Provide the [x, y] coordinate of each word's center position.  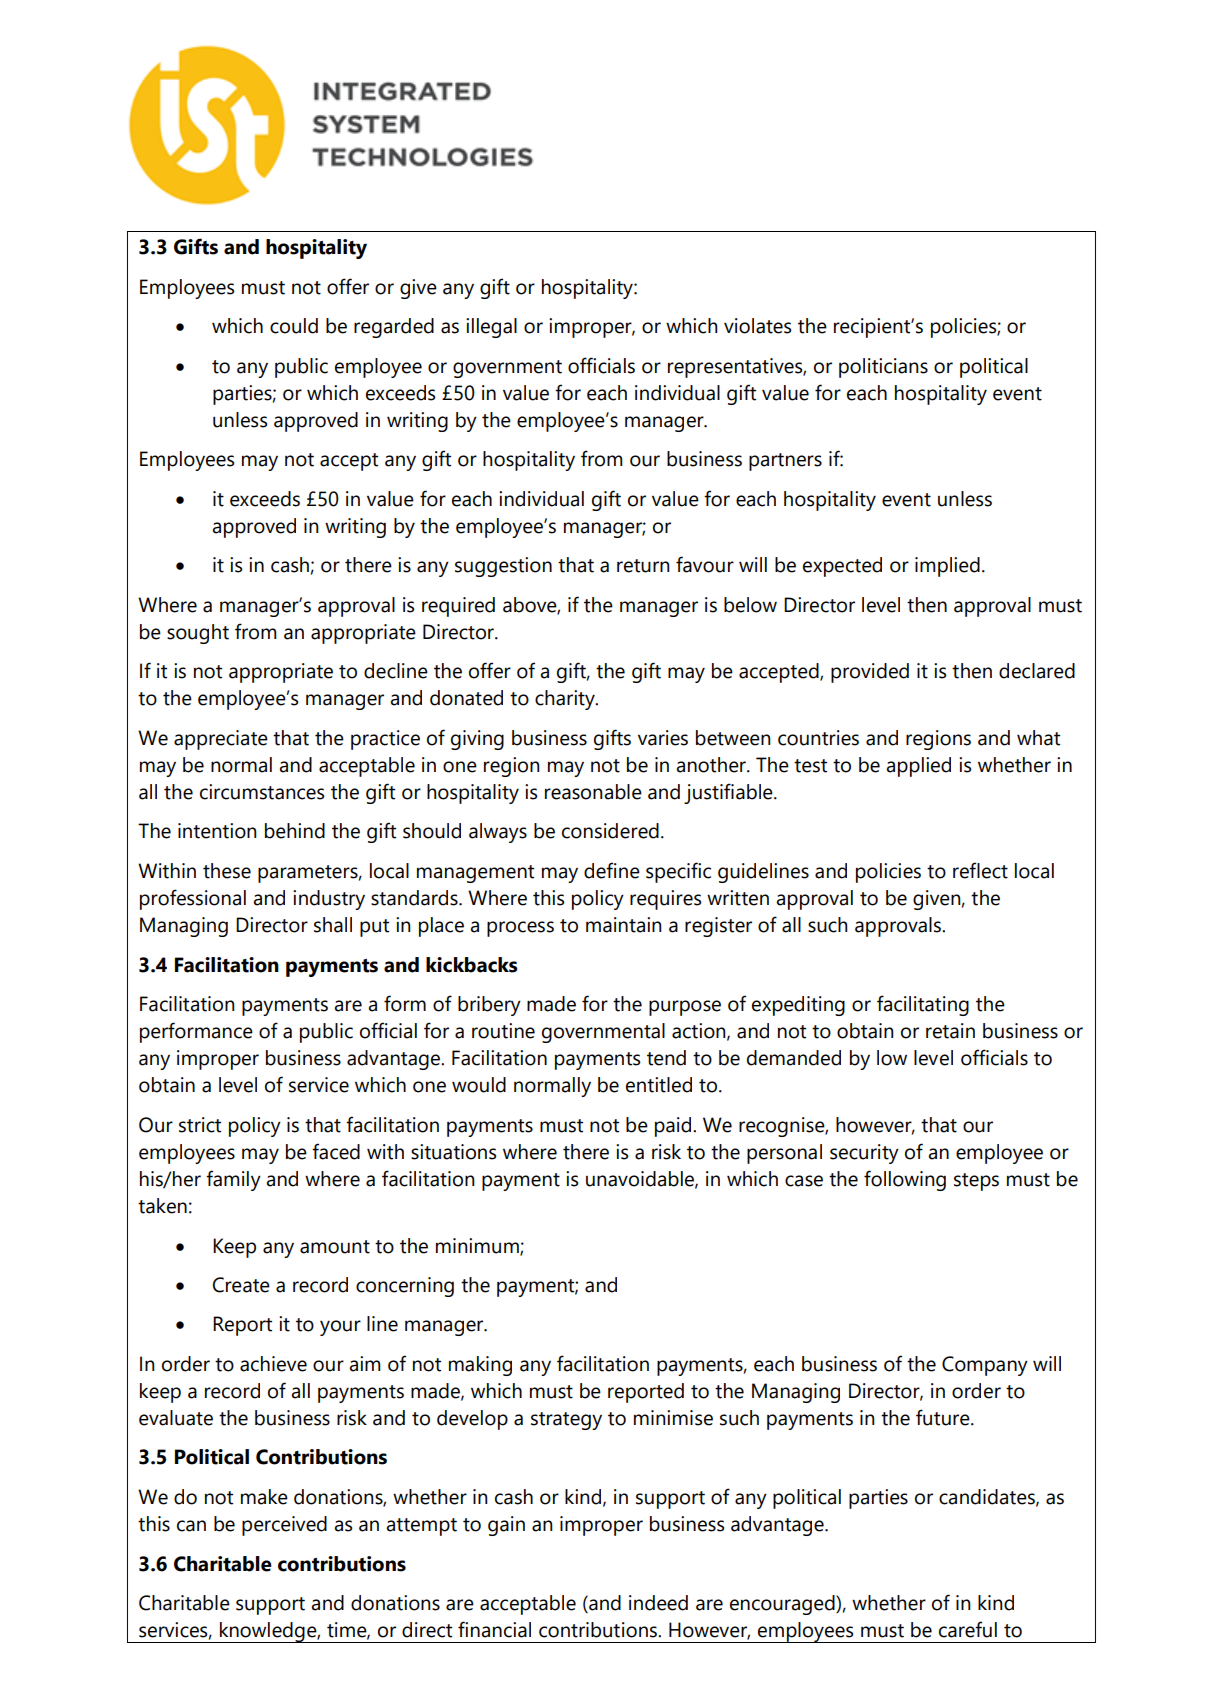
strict [200, 1125]
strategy [566, 1421]
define [612, 870]
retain [950, 1031]
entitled [659, 1085]
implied [947, 567]
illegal [491, 328]
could [294, 326]
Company [985, 1366]
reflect [980, 870]
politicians [883, 368]
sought [198, 634]
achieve [273, 1364]
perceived [284, 1526]
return [643, 566]
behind [295, 831]
